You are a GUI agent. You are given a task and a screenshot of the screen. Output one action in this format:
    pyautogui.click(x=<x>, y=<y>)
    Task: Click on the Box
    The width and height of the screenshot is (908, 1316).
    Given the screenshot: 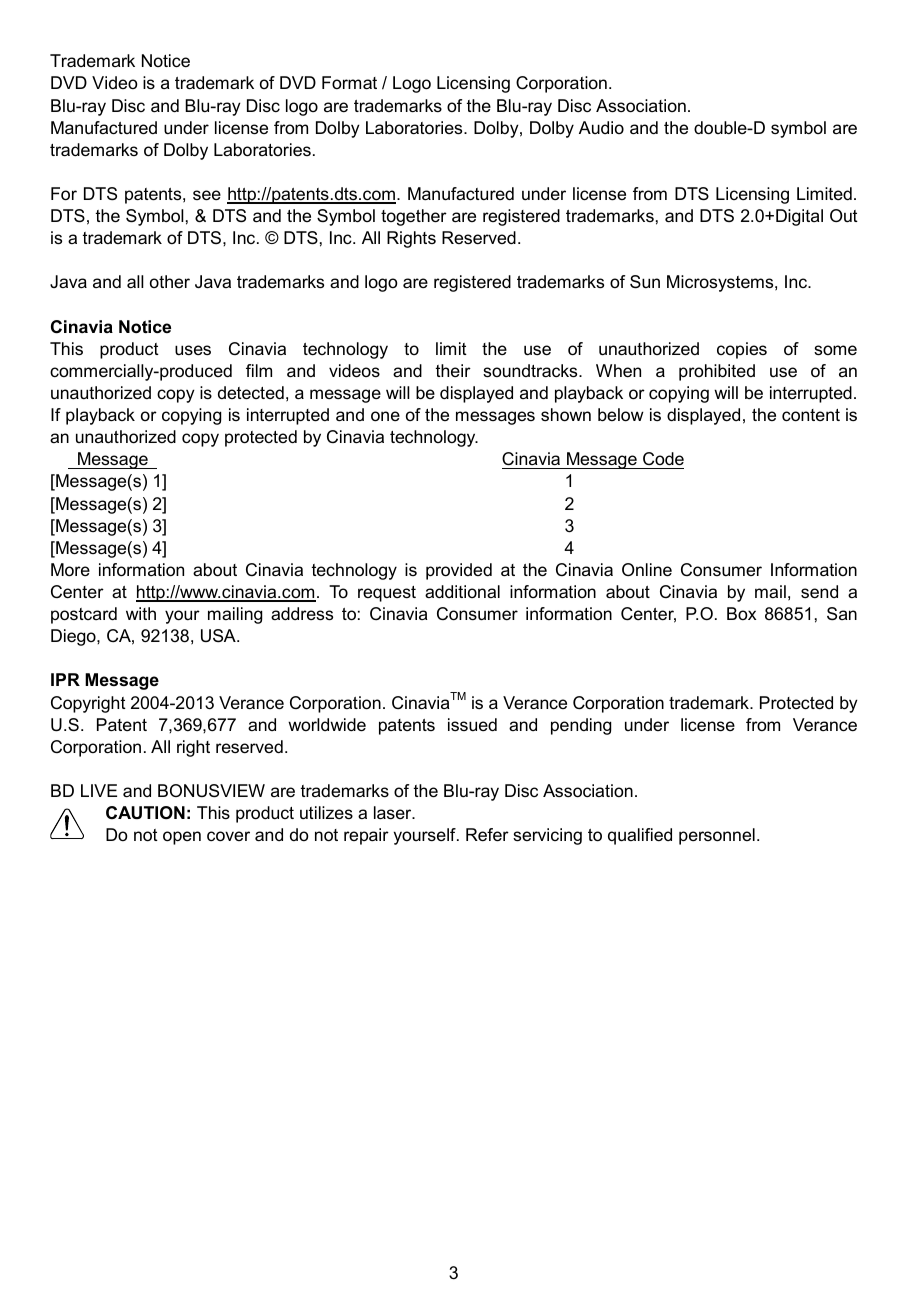 What is the action you would take?
    pyautogui.click(x=741, y=613)
